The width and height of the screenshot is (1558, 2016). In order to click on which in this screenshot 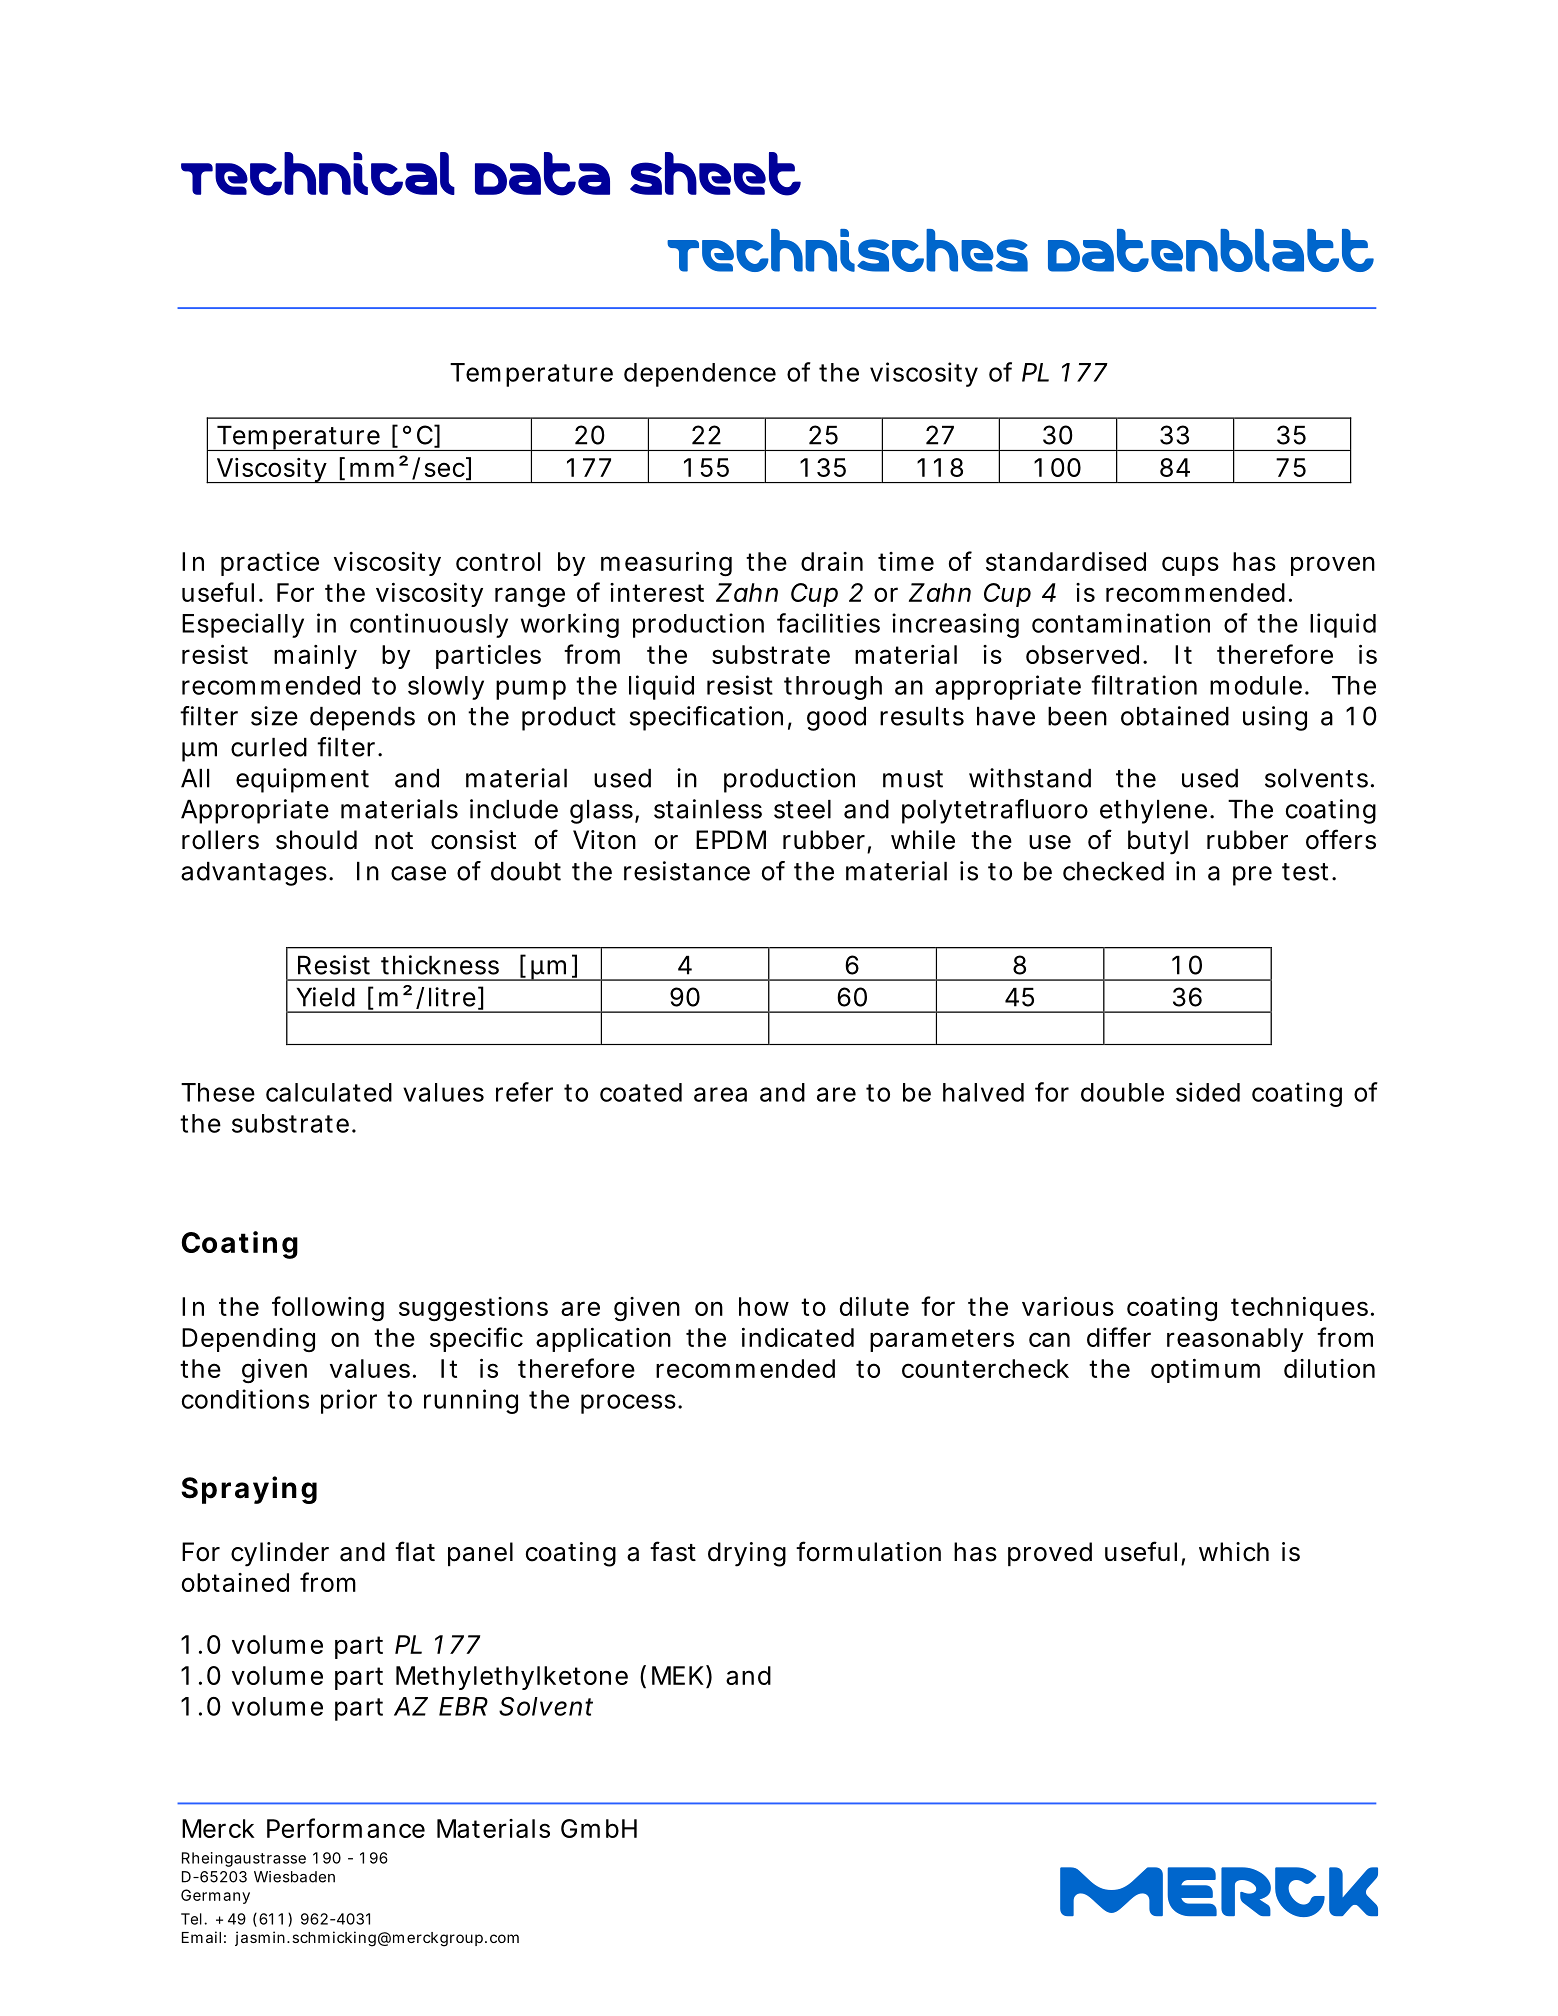, I will do `click(1234, 1552)`.
